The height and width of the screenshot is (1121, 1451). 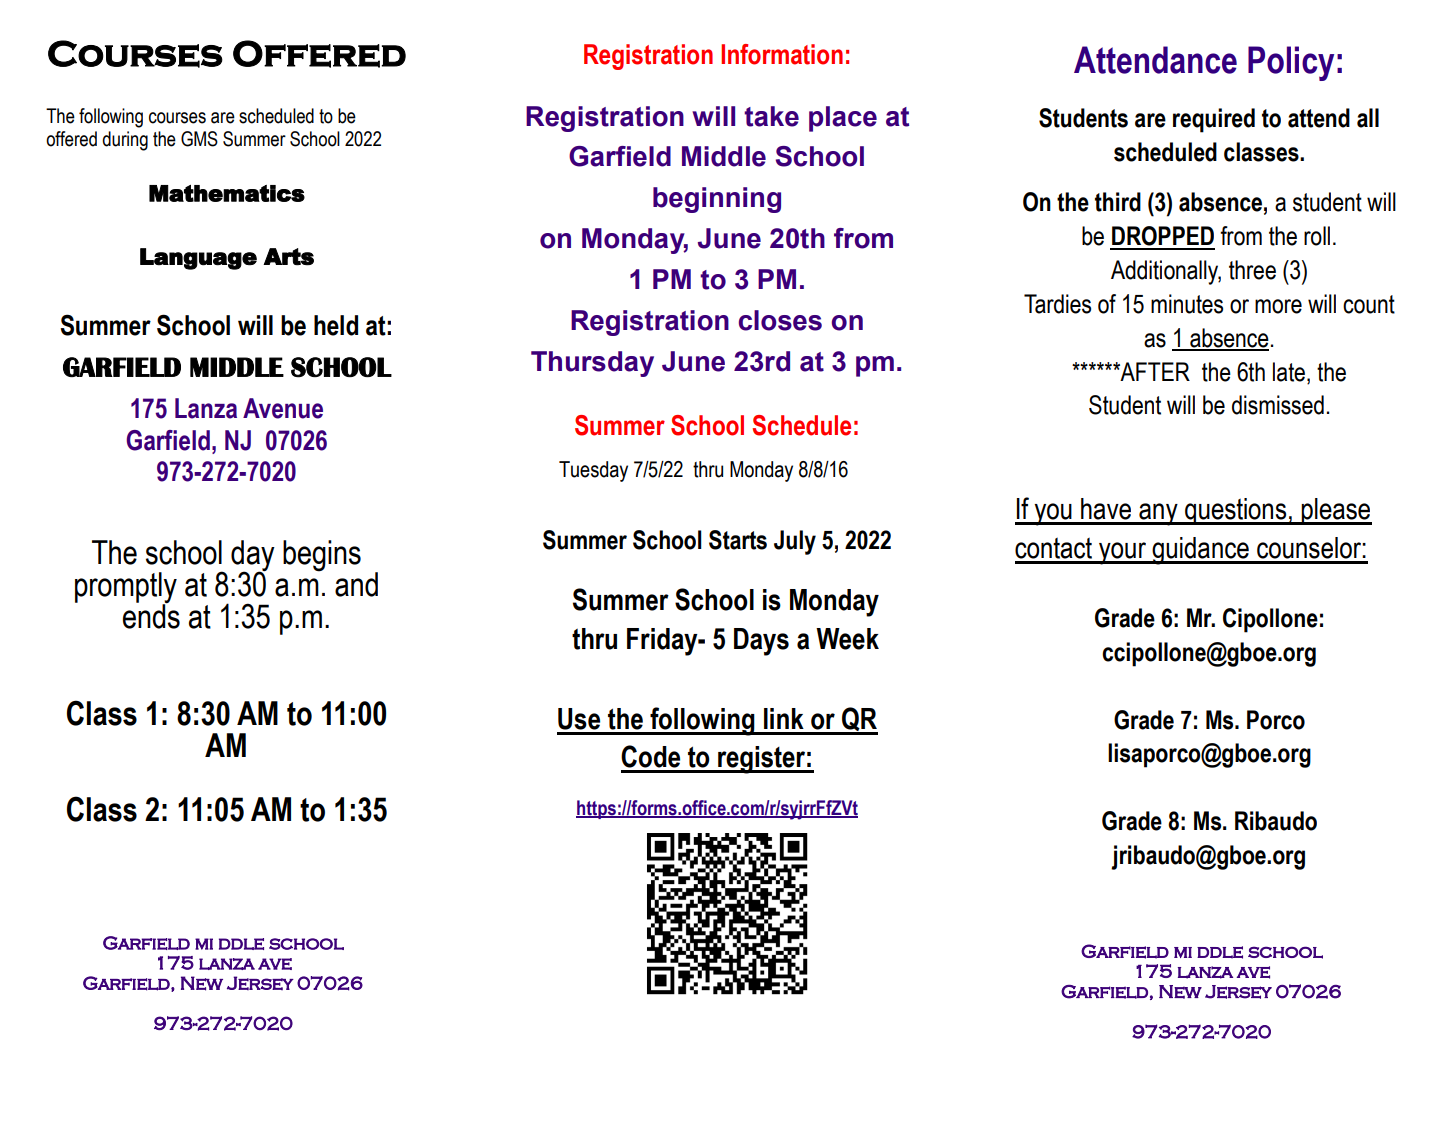 I want to click on Policy, so click(x=1291, y=63).
